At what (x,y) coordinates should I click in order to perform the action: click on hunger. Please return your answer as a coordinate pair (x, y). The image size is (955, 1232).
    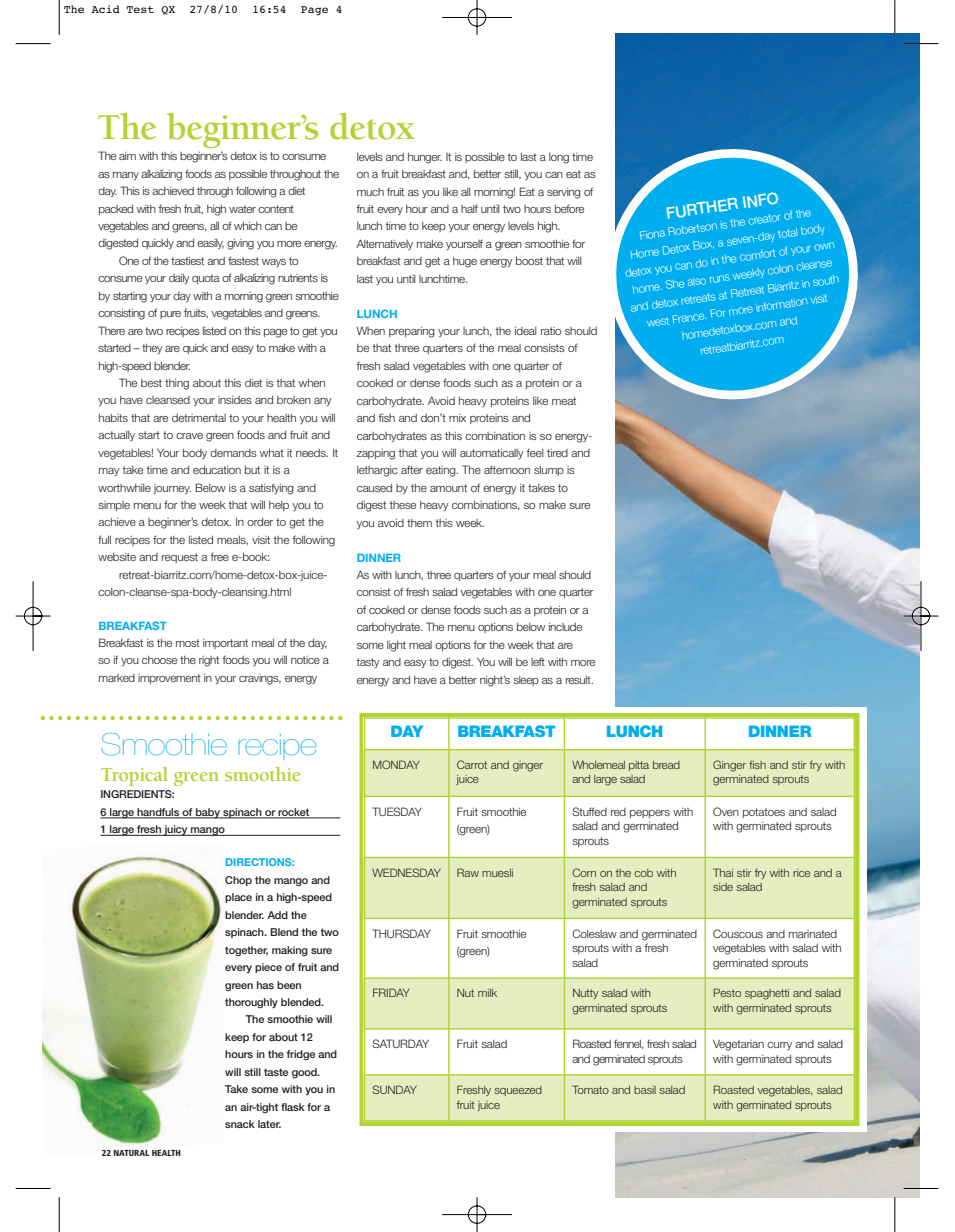
    Looking at the image, I should click on (425, 158).
